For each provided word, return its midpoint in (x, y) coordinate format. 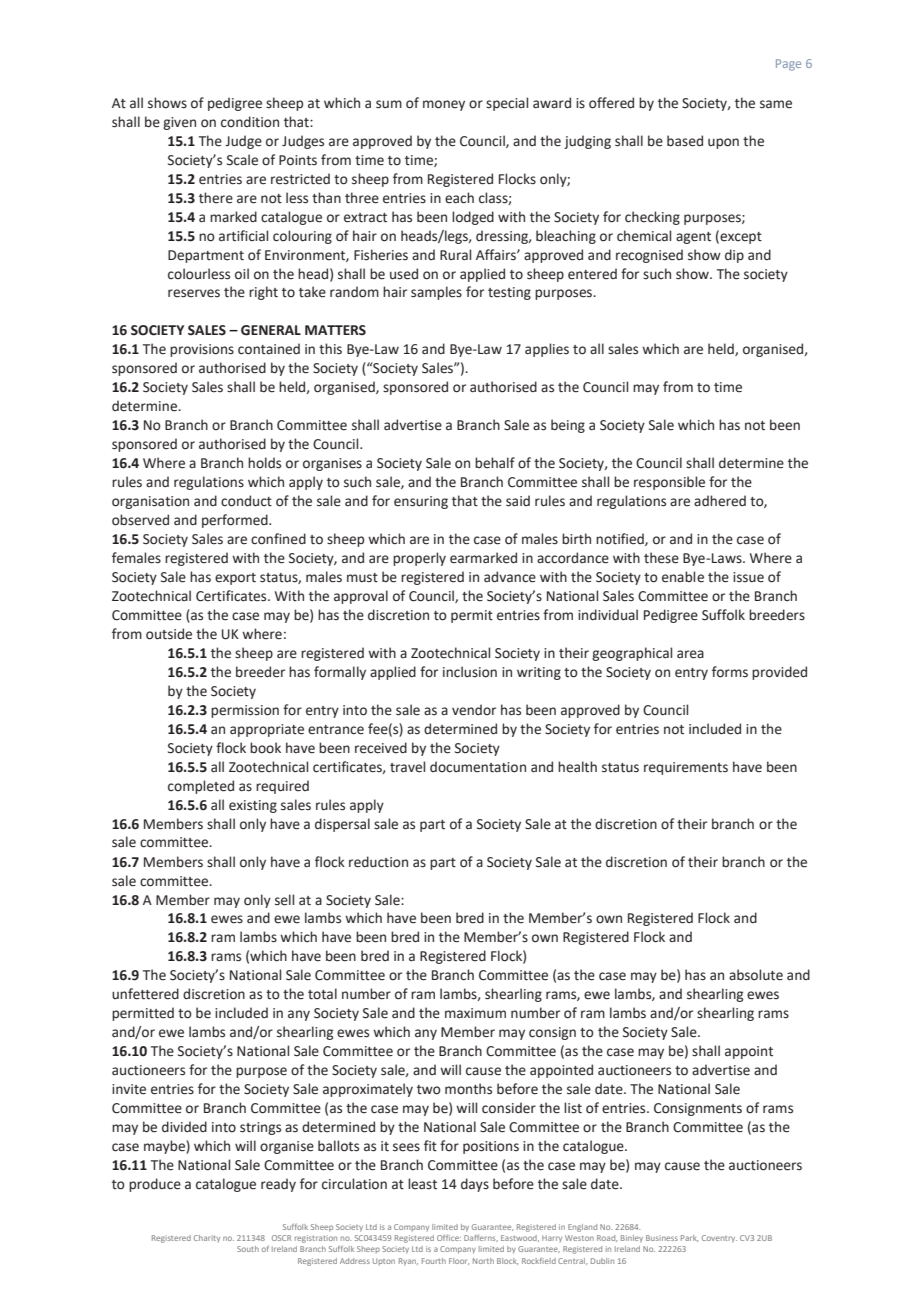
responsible (669, 483)
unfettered (145, 994)
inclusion (470, 672)
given (179, 123)
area (690, 654)
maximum (475, 1013)
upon (723, 143)
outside (169, 634)
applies (547, 350)
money (444, 105)
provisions (202, 350)
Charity (207, 1238)
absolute (756, 975)
